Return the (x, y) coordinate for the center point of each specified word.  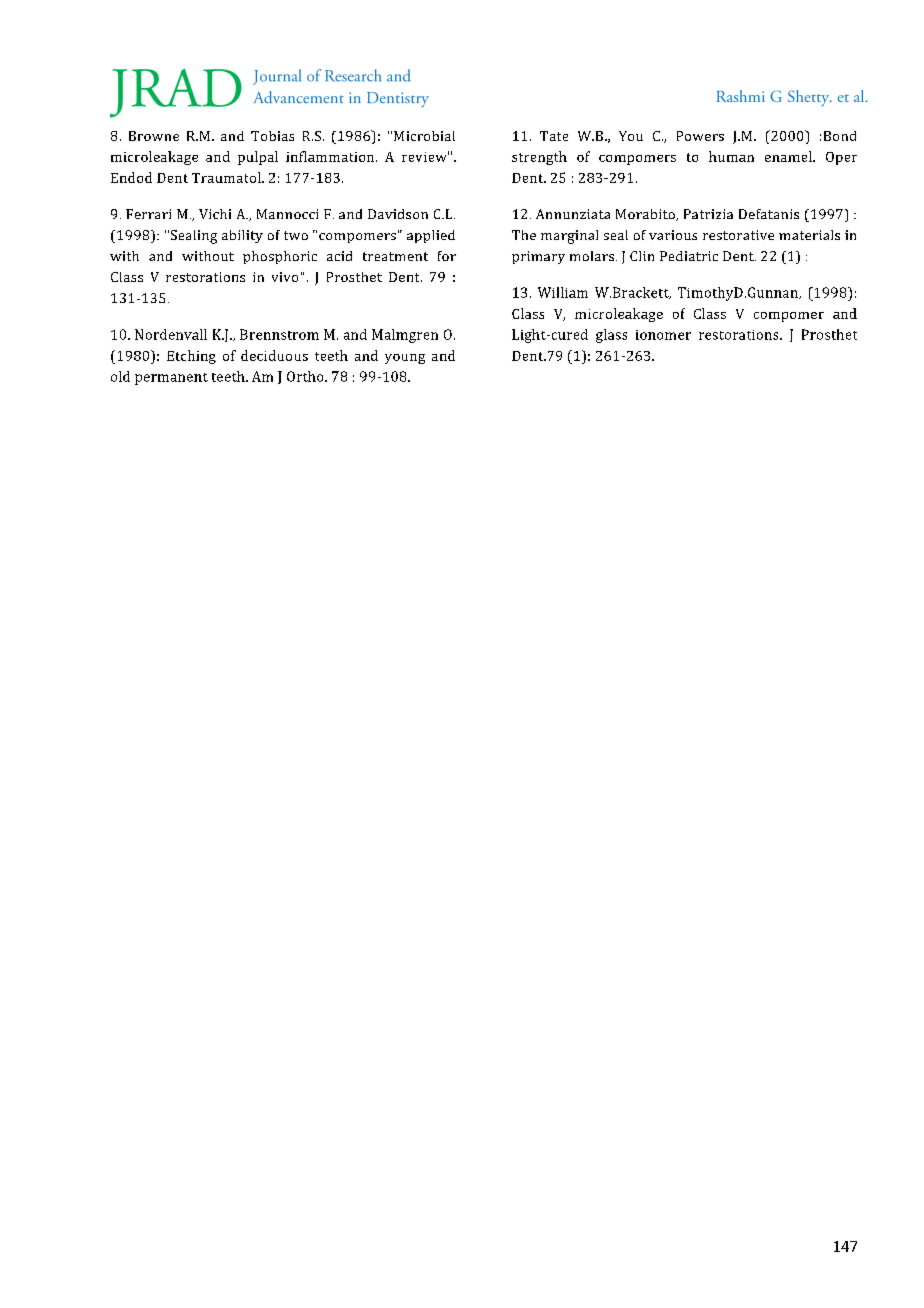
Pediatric (689, 256)
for (447, 256)
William (563, 292)
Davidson (398, 214)
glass (611, 336)
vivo (285, 277)
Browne (154, 136)
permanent (171, 379)
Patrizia (708, 214)
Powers (700, 136)
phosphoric (280, 257)
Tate (554, 136)
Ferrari (148, 214)
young (405, 359)
